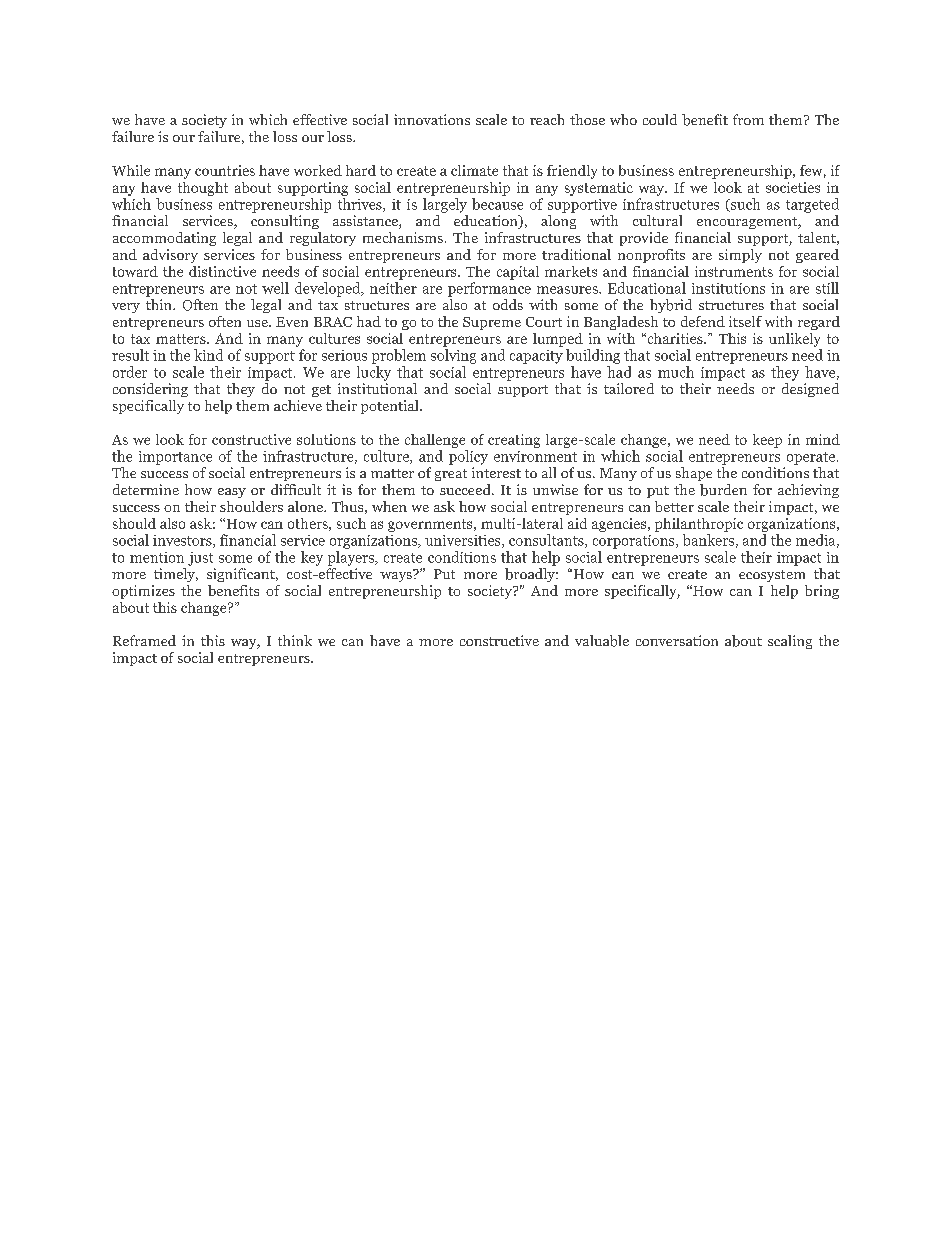  Describe the element at coordinates (144, 640) in the screenshot. I see `Reframed` at that location.
